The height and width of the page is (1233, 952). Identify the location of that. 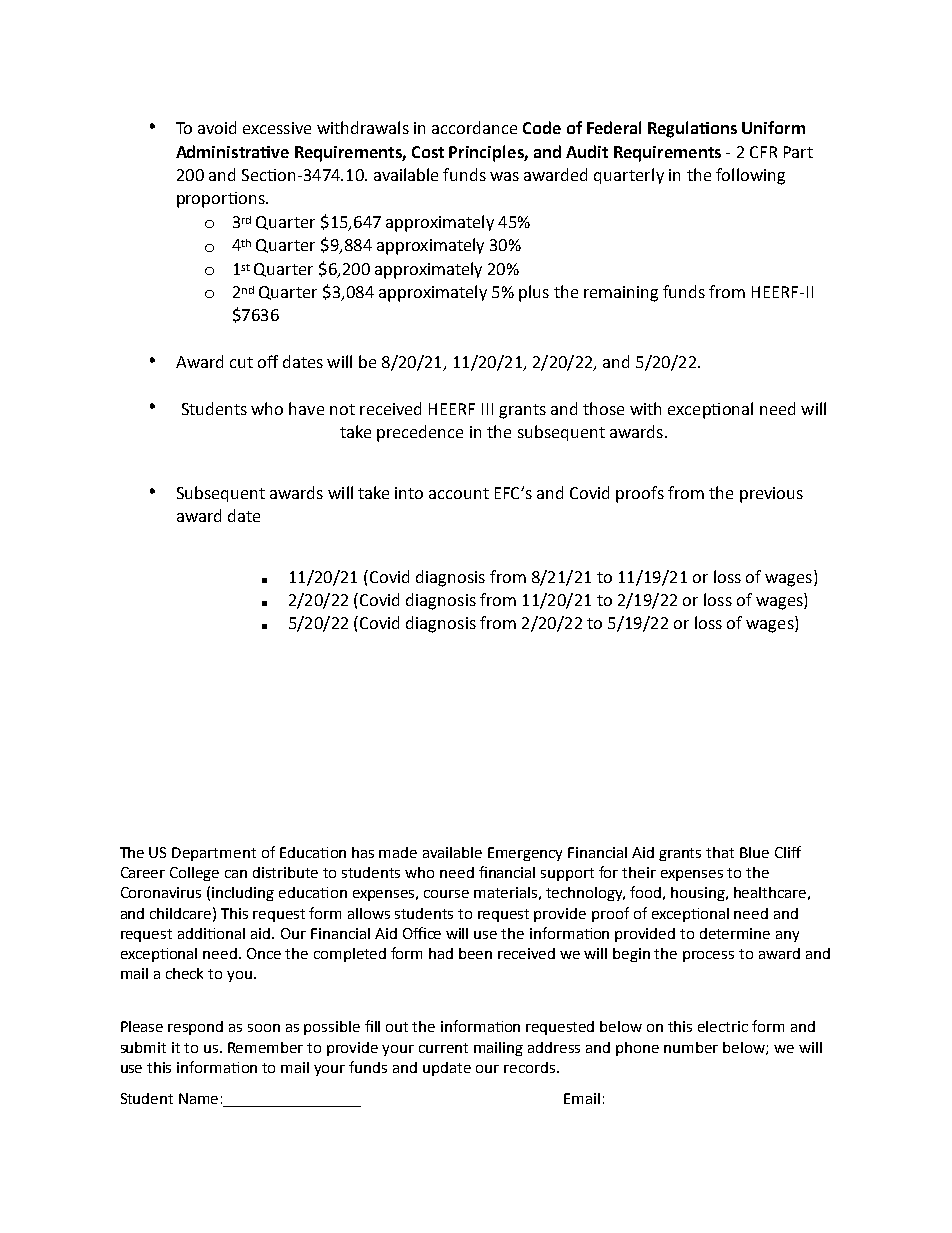
(720, 852).
